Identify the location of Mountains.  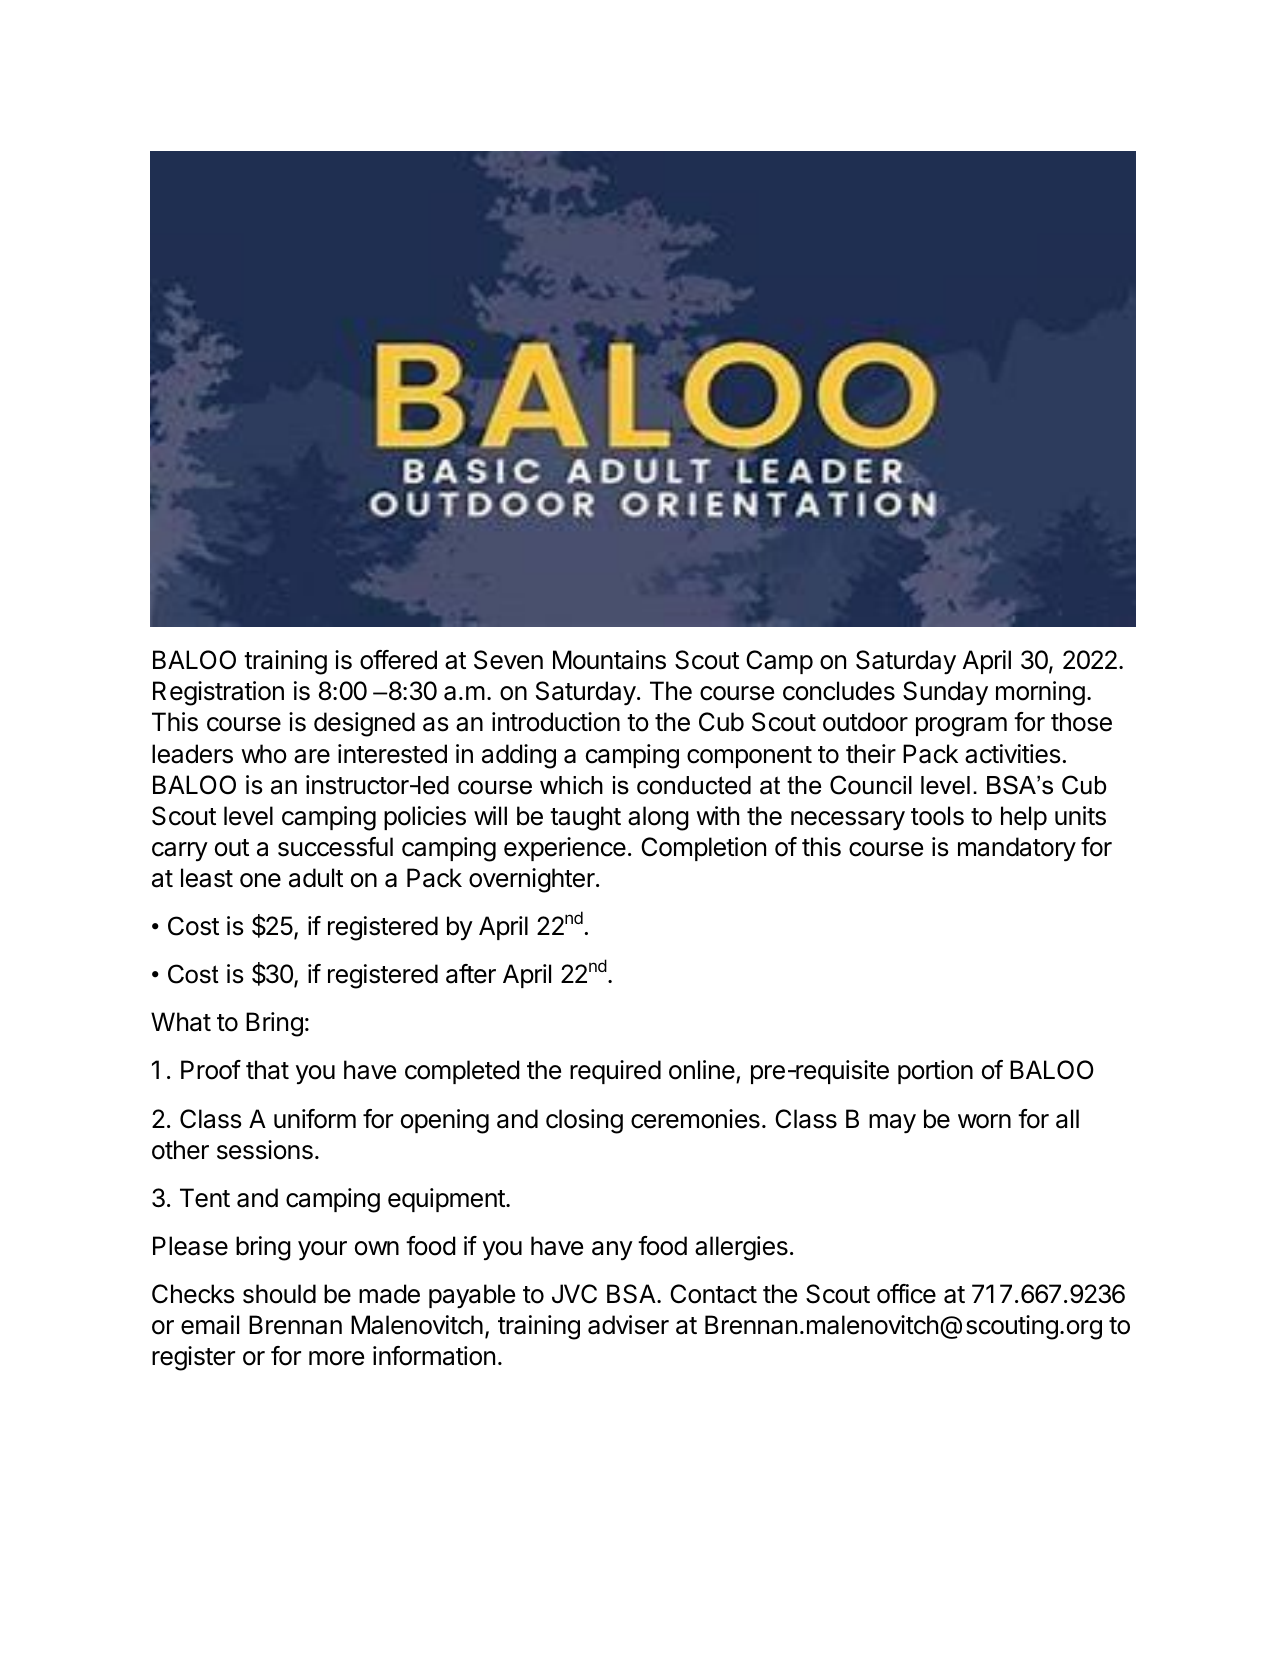
(609, 660).
